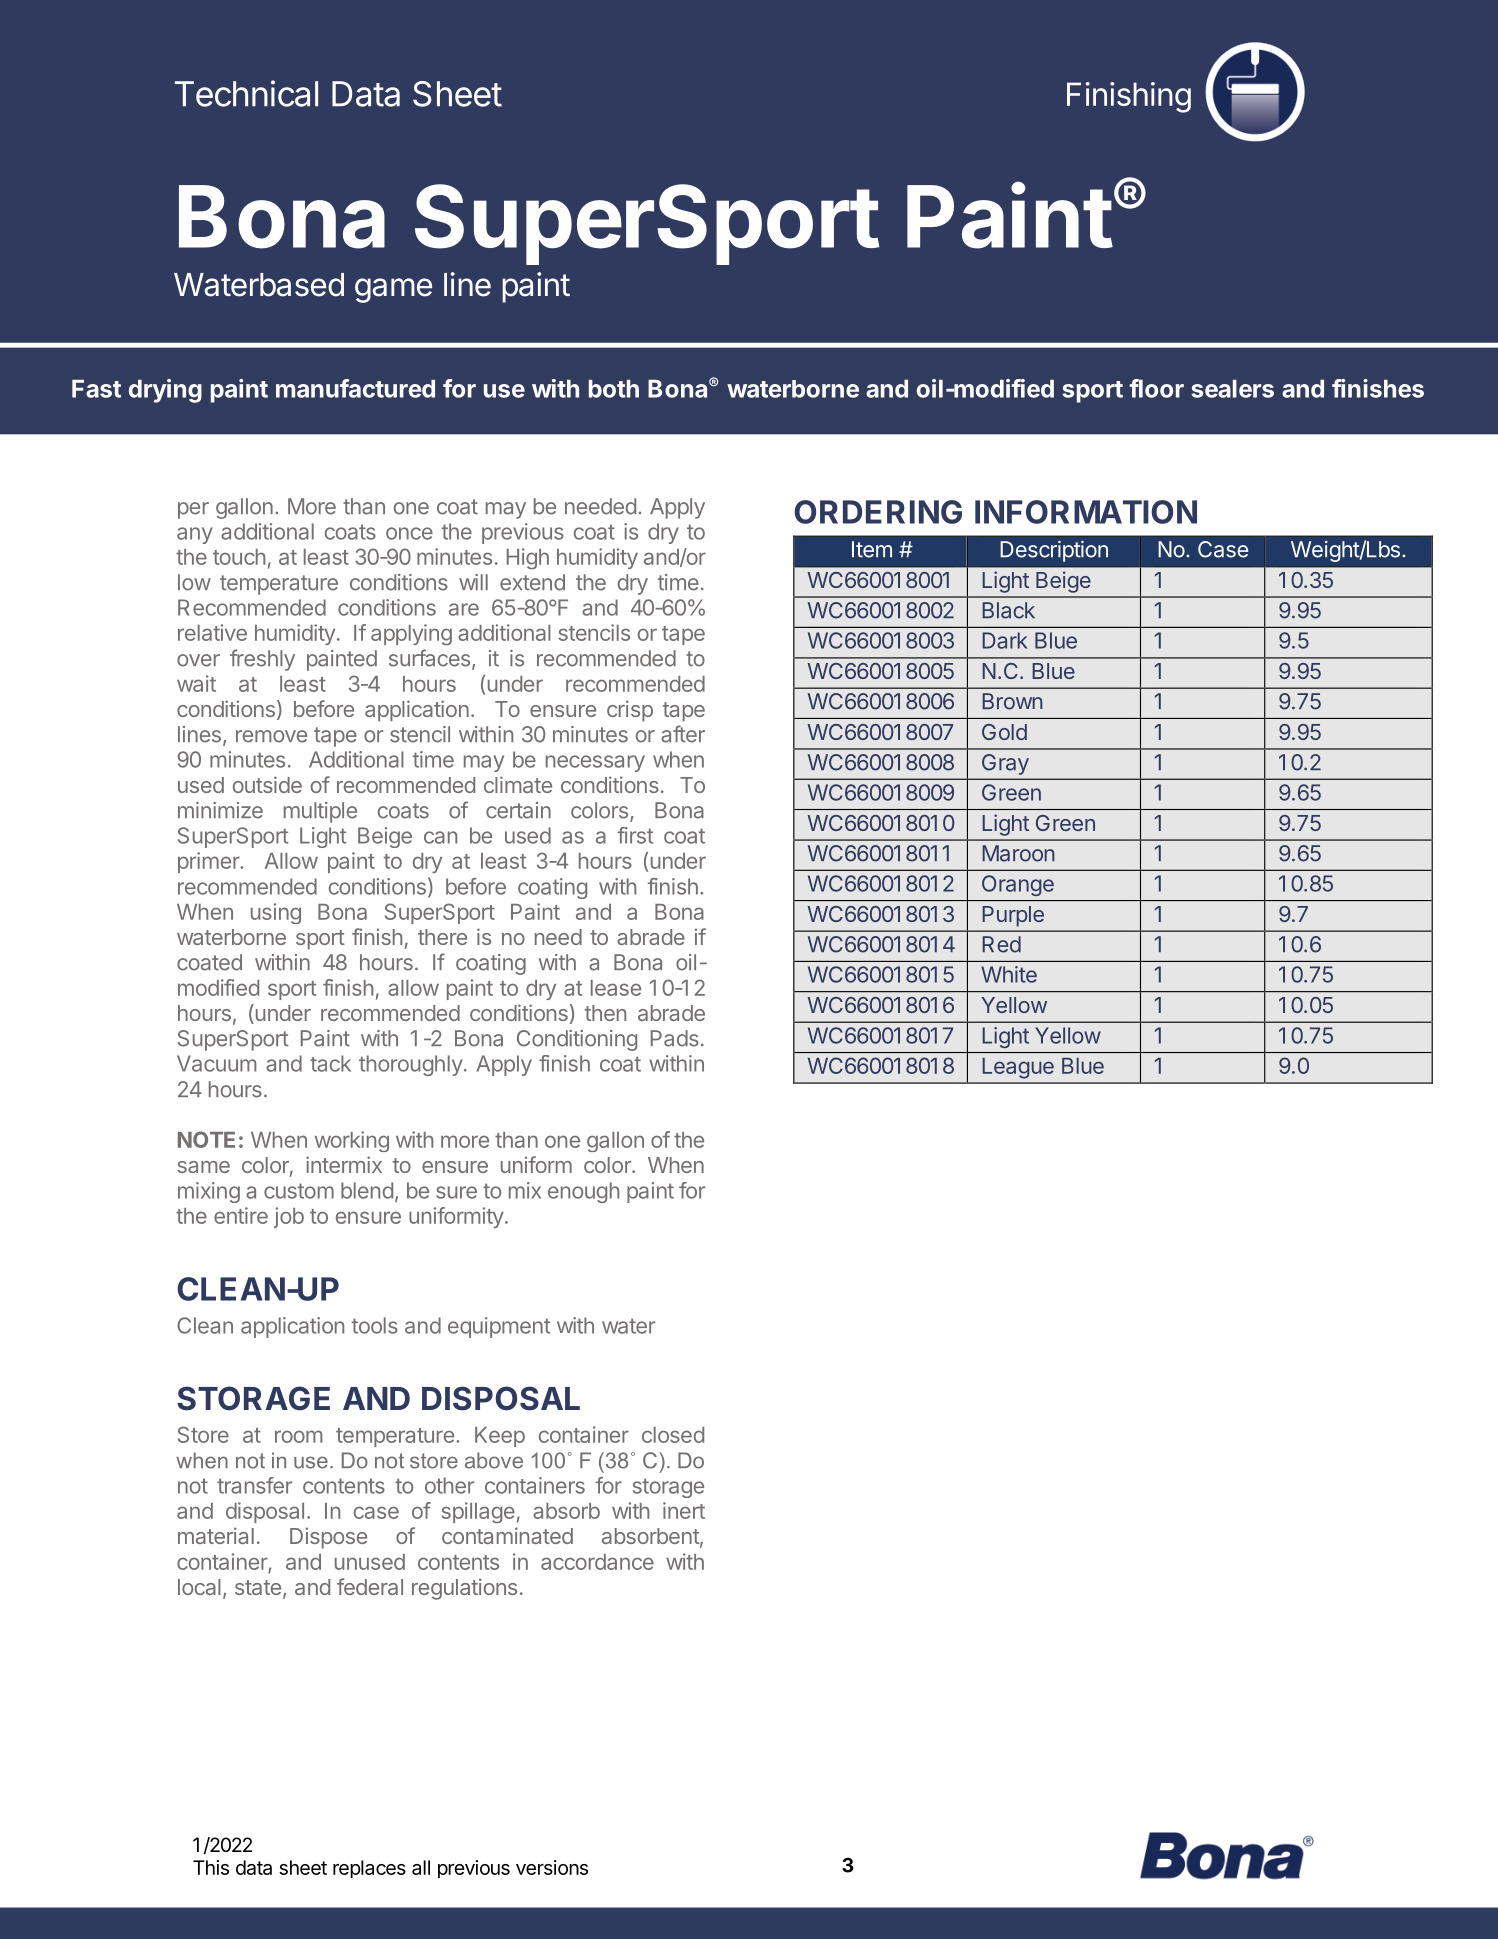  Describe the element at coordinates (246, 93) in the screenshot. I see `Technical` at that location.
